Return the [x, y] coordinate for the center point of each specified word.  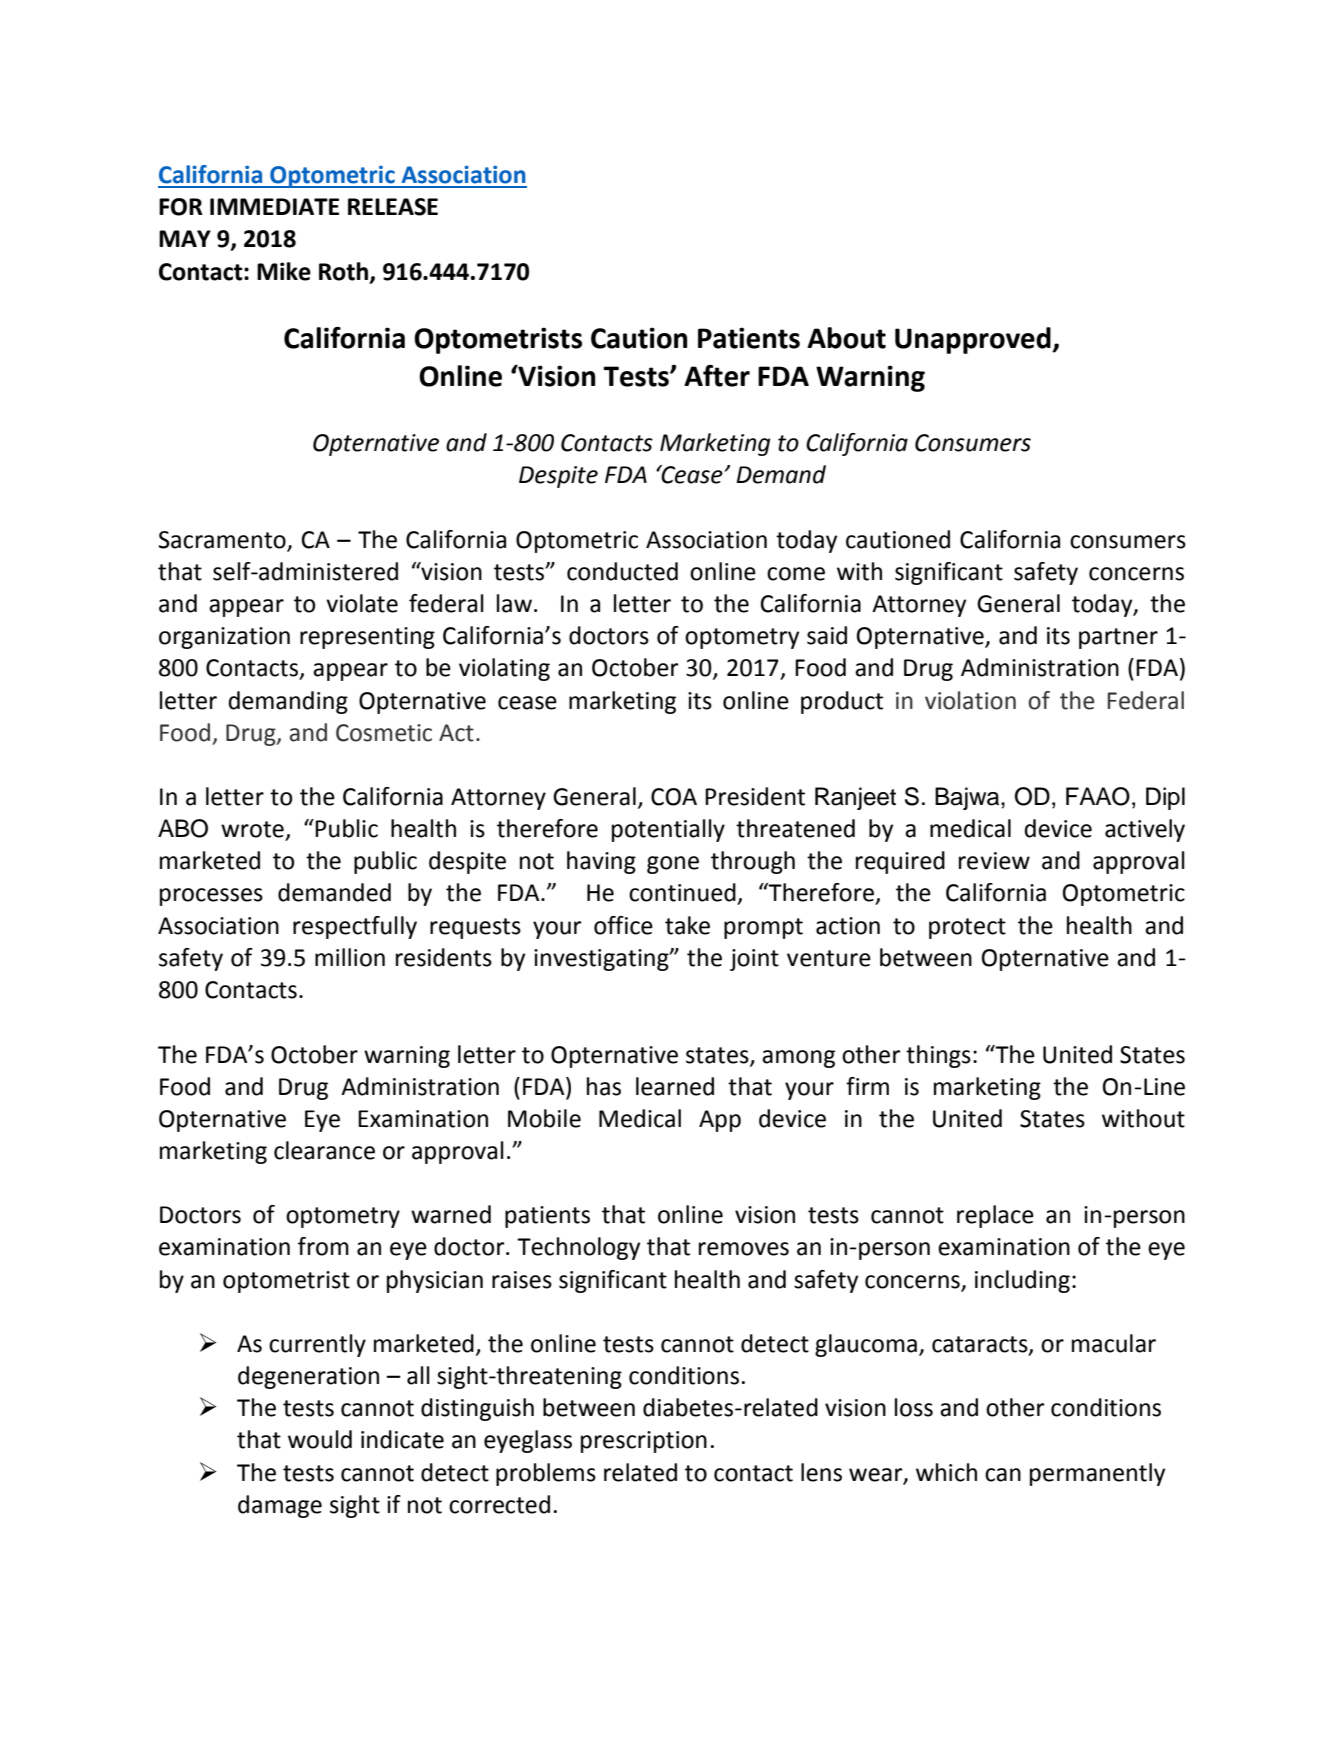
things [938, 1056]
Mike [284, 271]
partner [1118, 638]
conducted [622, 571]
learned [675, 1086]
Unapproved [974, 340]
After [717, 376]
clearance [324, 1150]
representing [367, 638]
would [320, 1439]
